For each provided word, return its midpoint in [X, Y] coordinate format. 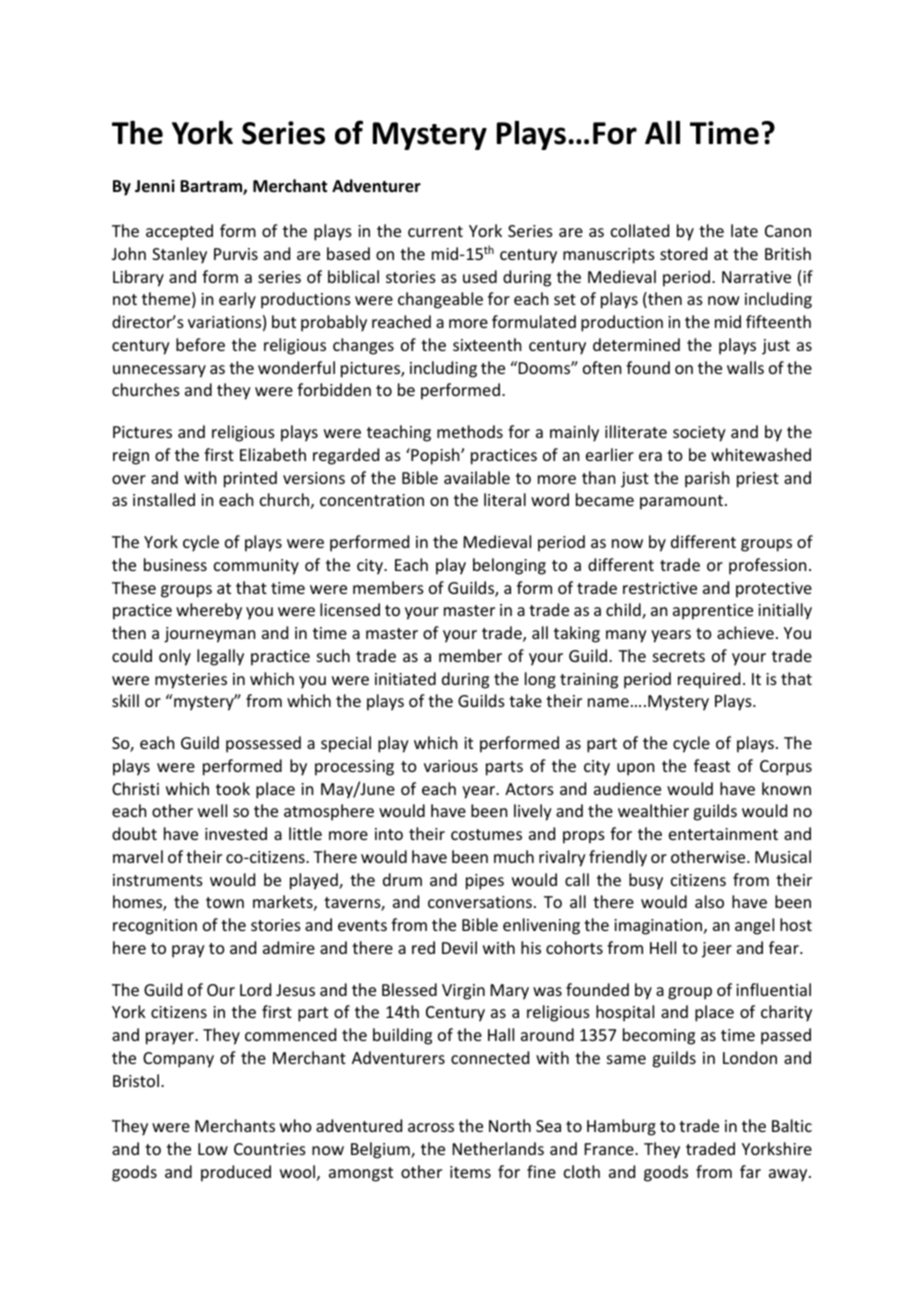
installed [164, 499]
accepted [179, 232]
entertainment [723, 834]
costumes [486, 834]
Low [213, 1149]
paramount [681, 502]
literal [505, 499]
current [435, 231]
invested [236, 833]
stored [683, 253]
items [470, 1172]
